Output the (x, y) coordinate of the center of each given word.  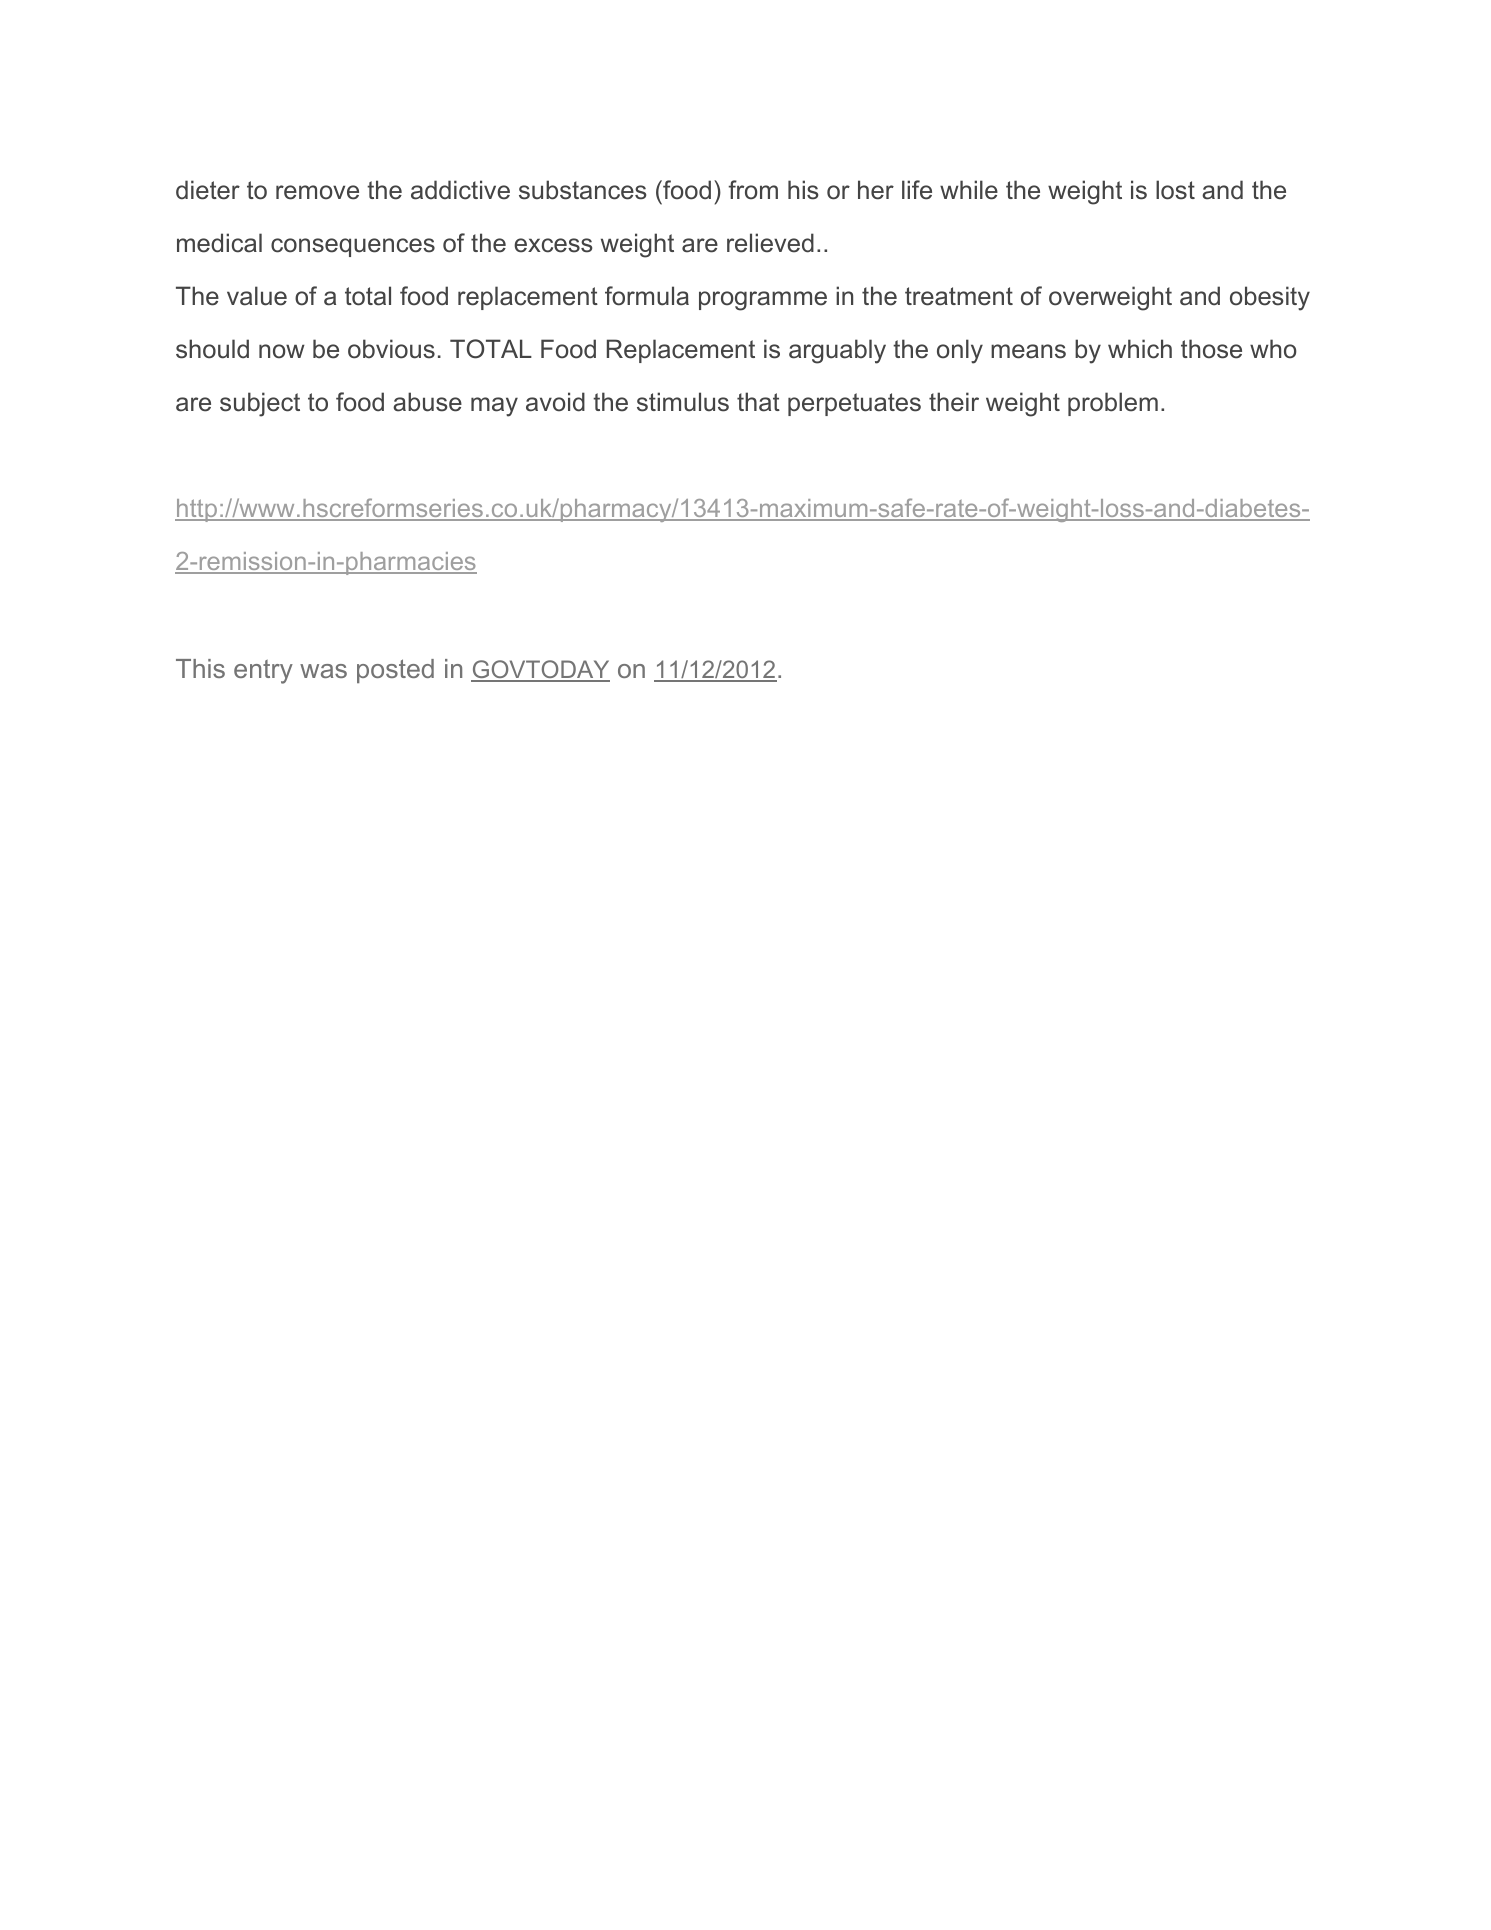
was (323, 671)
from (753, 190)
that (758, 402)
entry (263, 672)
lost (1175, 190)
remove (317, 192)
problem (1113, 404)
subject (260, 404)
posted (395, 671)
